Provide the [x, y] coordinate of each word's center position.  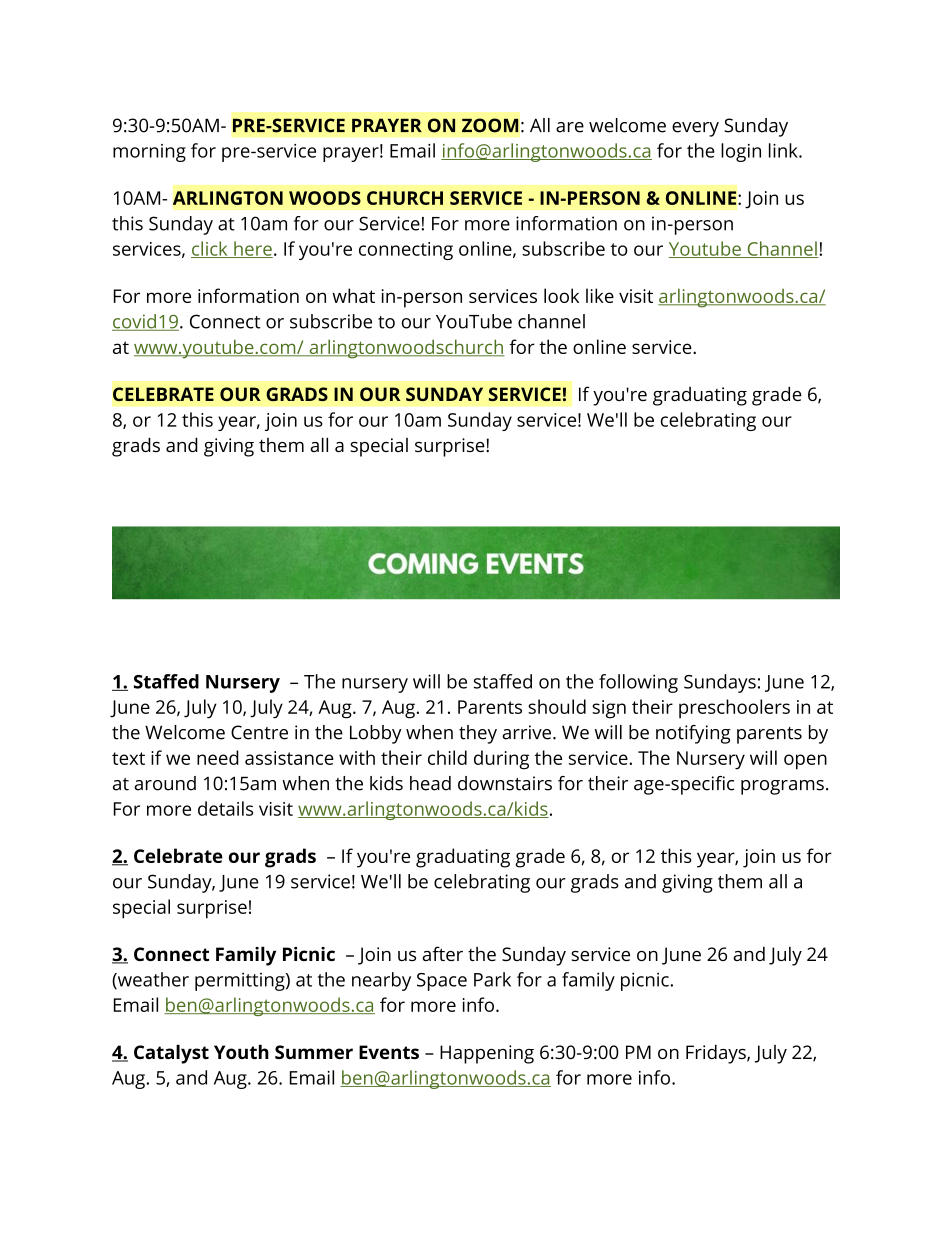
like [600, 295]
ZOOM [490, 125]
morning [149, 153]
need [218, 757]
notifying [693, 734]
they [478, 734]
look [561, 295]
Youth [241, 1051]
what [353, 295]
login [741, 152]
